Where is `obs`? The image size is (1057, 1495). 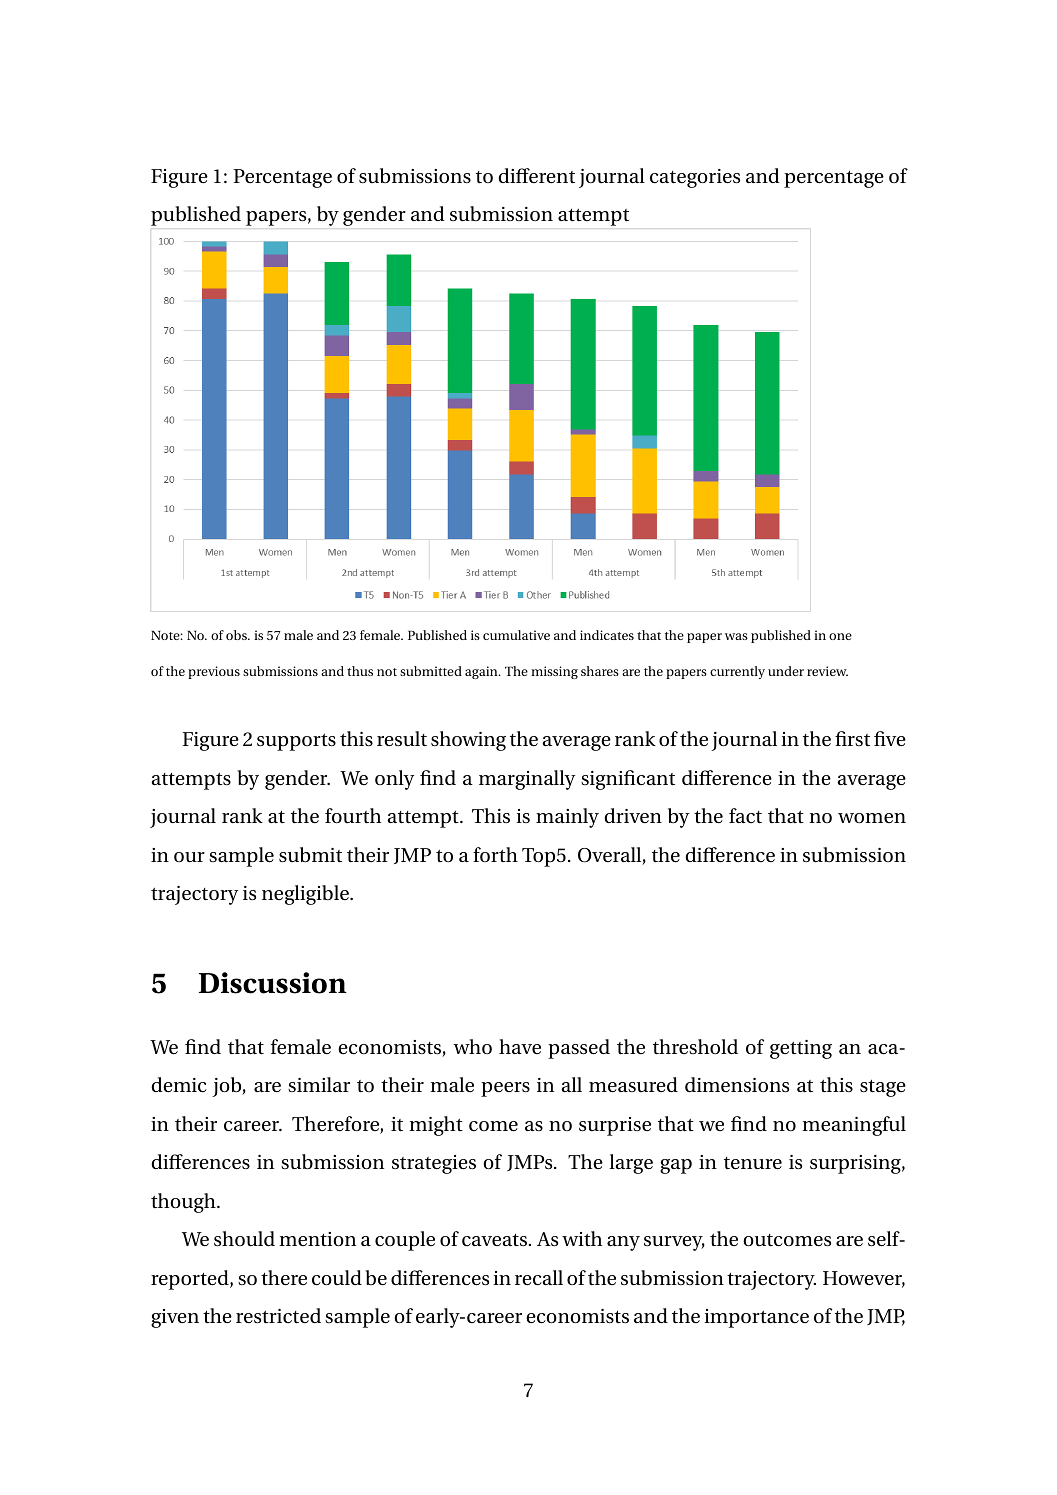
obs is located at coordinates (237, 635).
